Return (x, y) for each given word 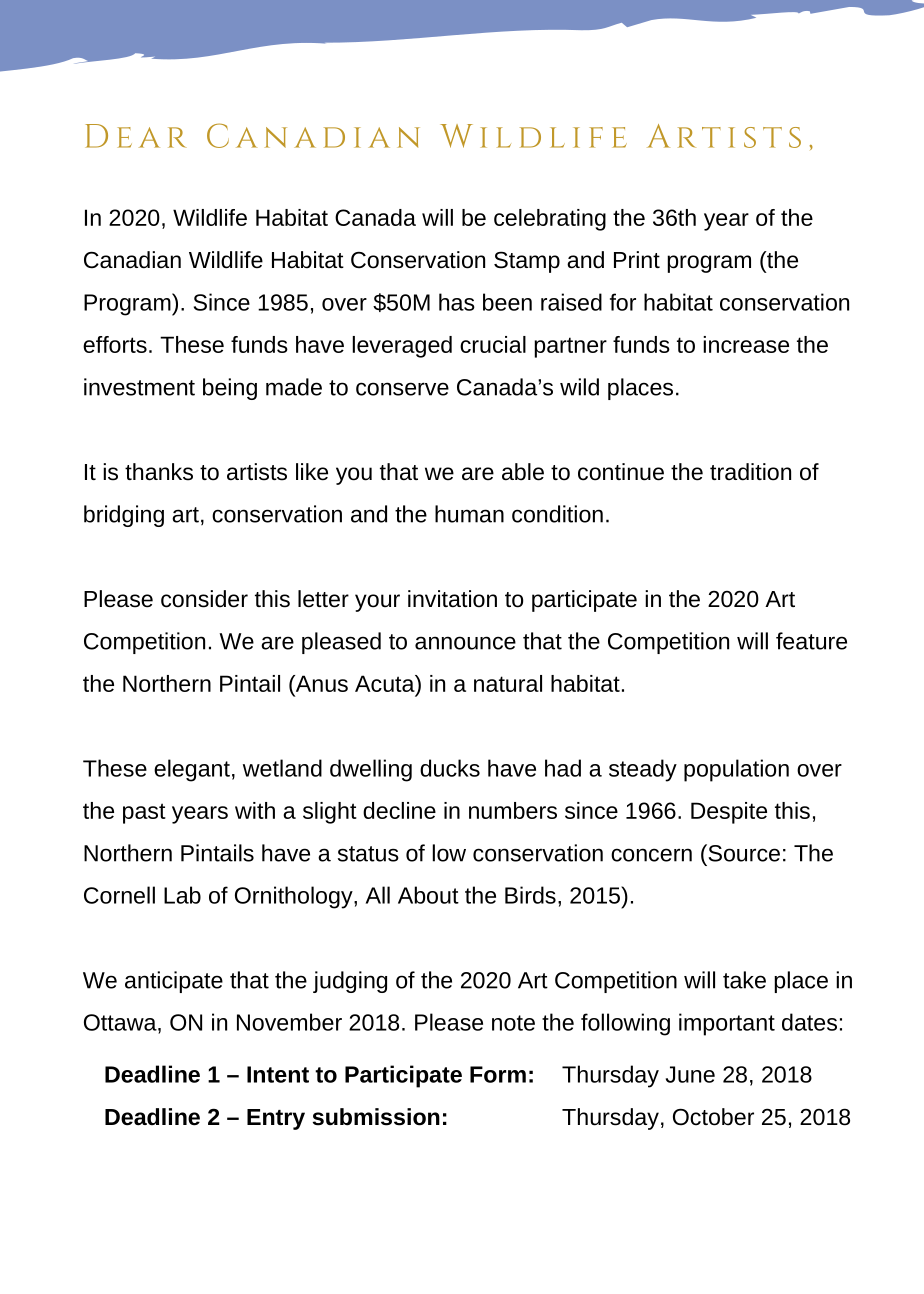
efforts (115, 344)
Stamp (527, 262)
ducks (450, 768)
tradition (750, 472)
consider (204, 599)
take (744, 980)
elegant (192, 770)
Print (637, 259)
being (230, 389)
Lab (182, 895)
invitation (452, 599)
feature (811, 641)
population (736, 770)
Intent (278, 1074)
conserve (402, 389)
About (428, 895)
